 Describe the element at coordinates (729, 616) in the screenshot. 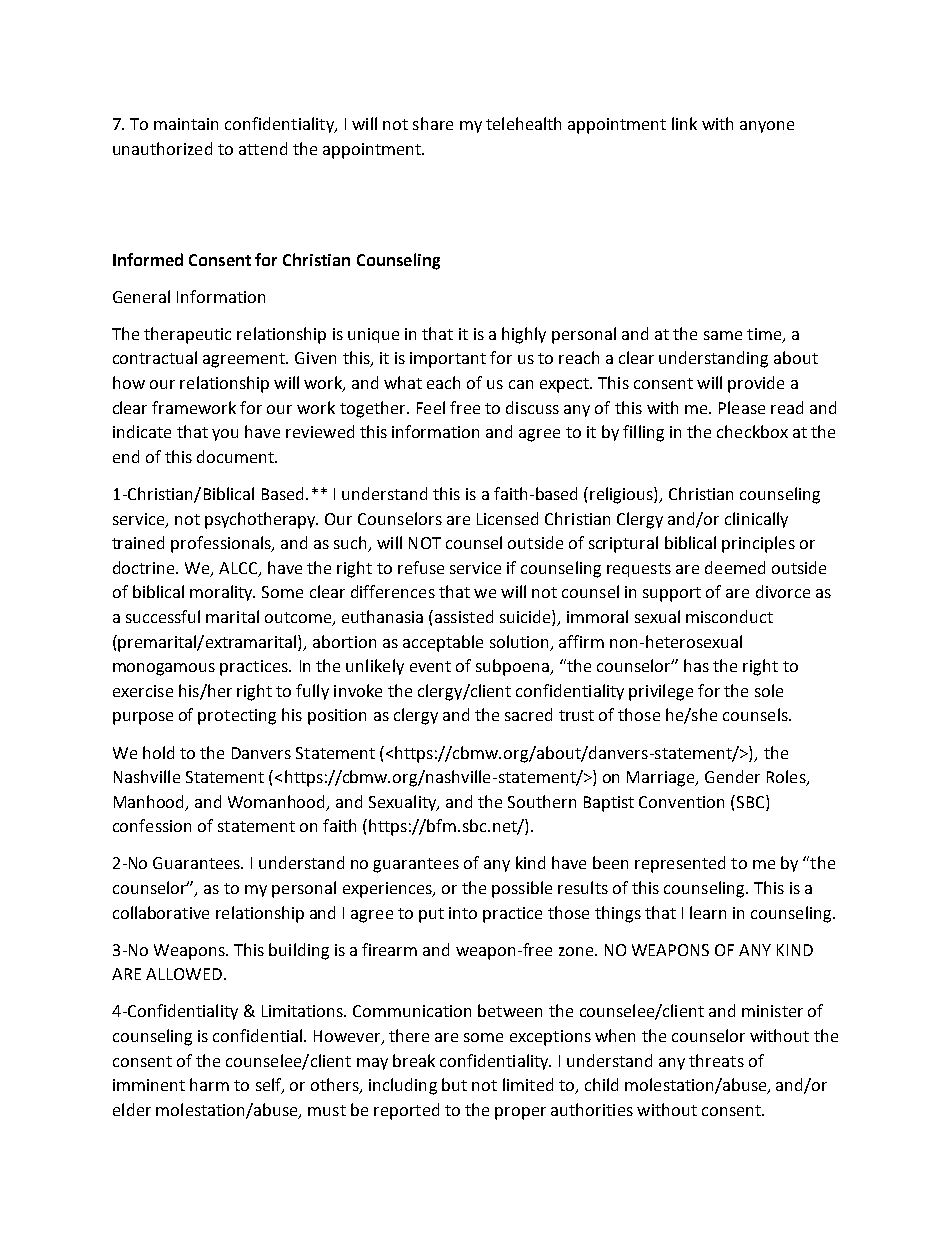

I see `misconduct` at that location.
